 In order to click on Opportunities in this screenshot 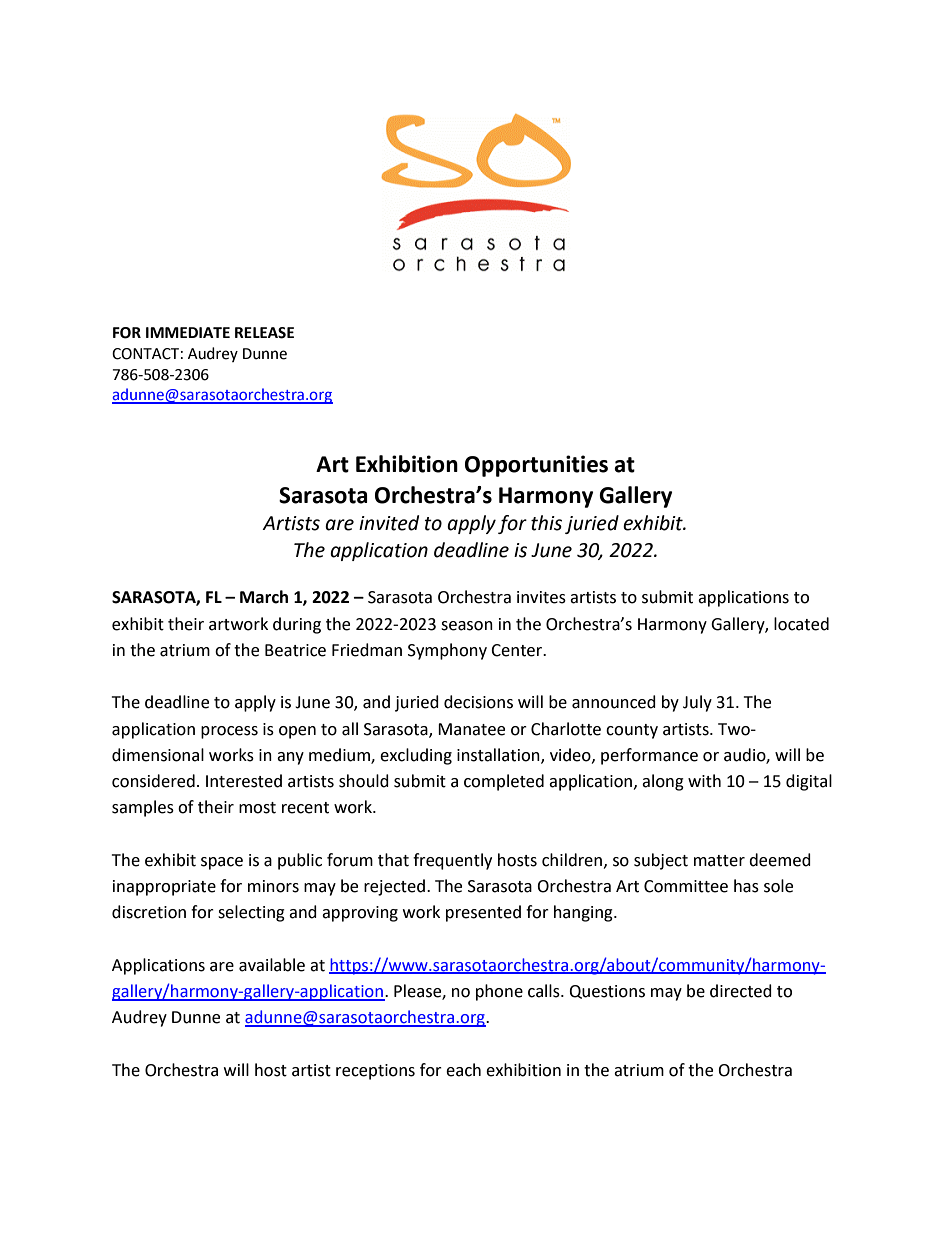, I will do `click(536, 466)`.
